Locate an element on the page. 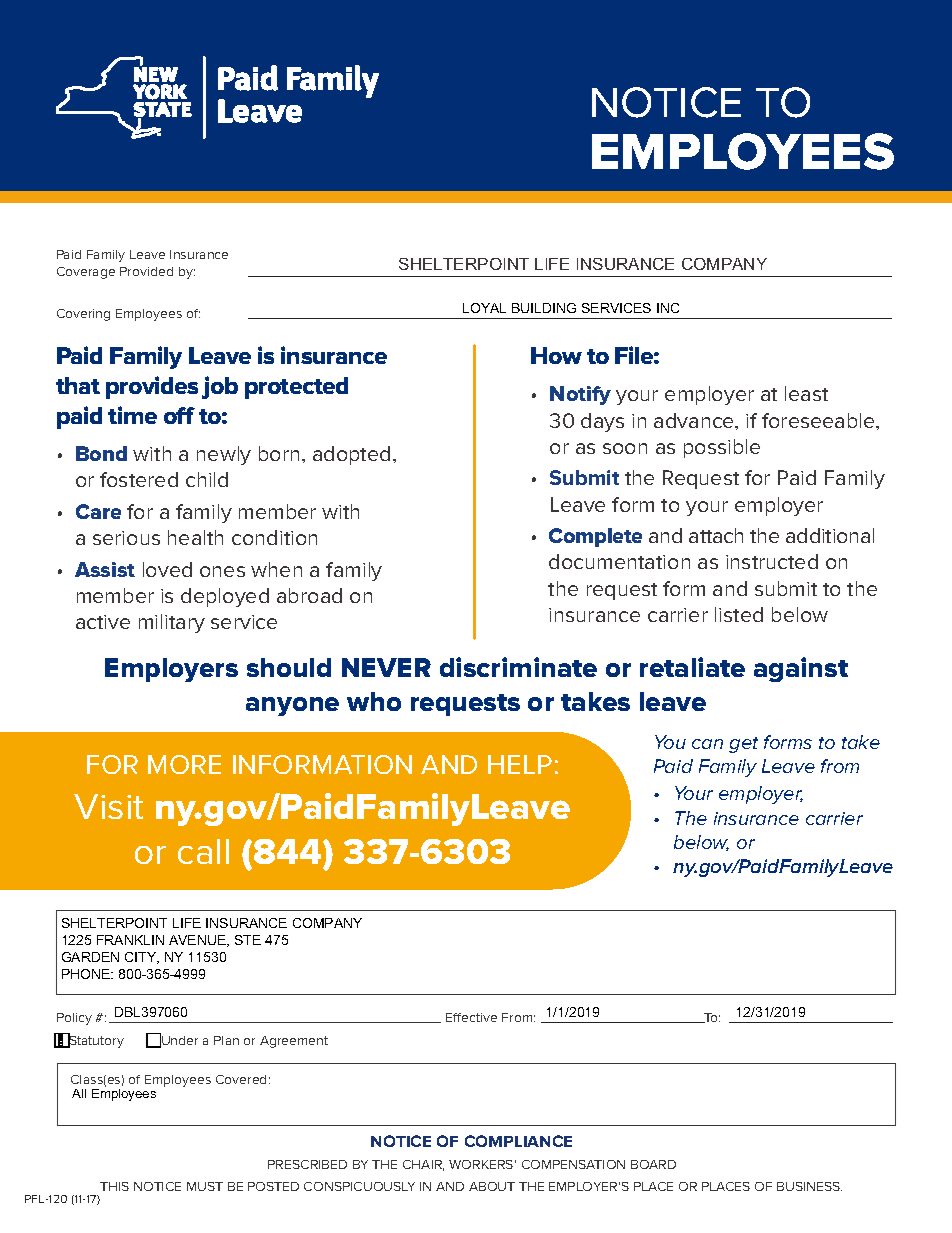 The image size is (952, 1233). Provided is located at coordinates (146, 271).
